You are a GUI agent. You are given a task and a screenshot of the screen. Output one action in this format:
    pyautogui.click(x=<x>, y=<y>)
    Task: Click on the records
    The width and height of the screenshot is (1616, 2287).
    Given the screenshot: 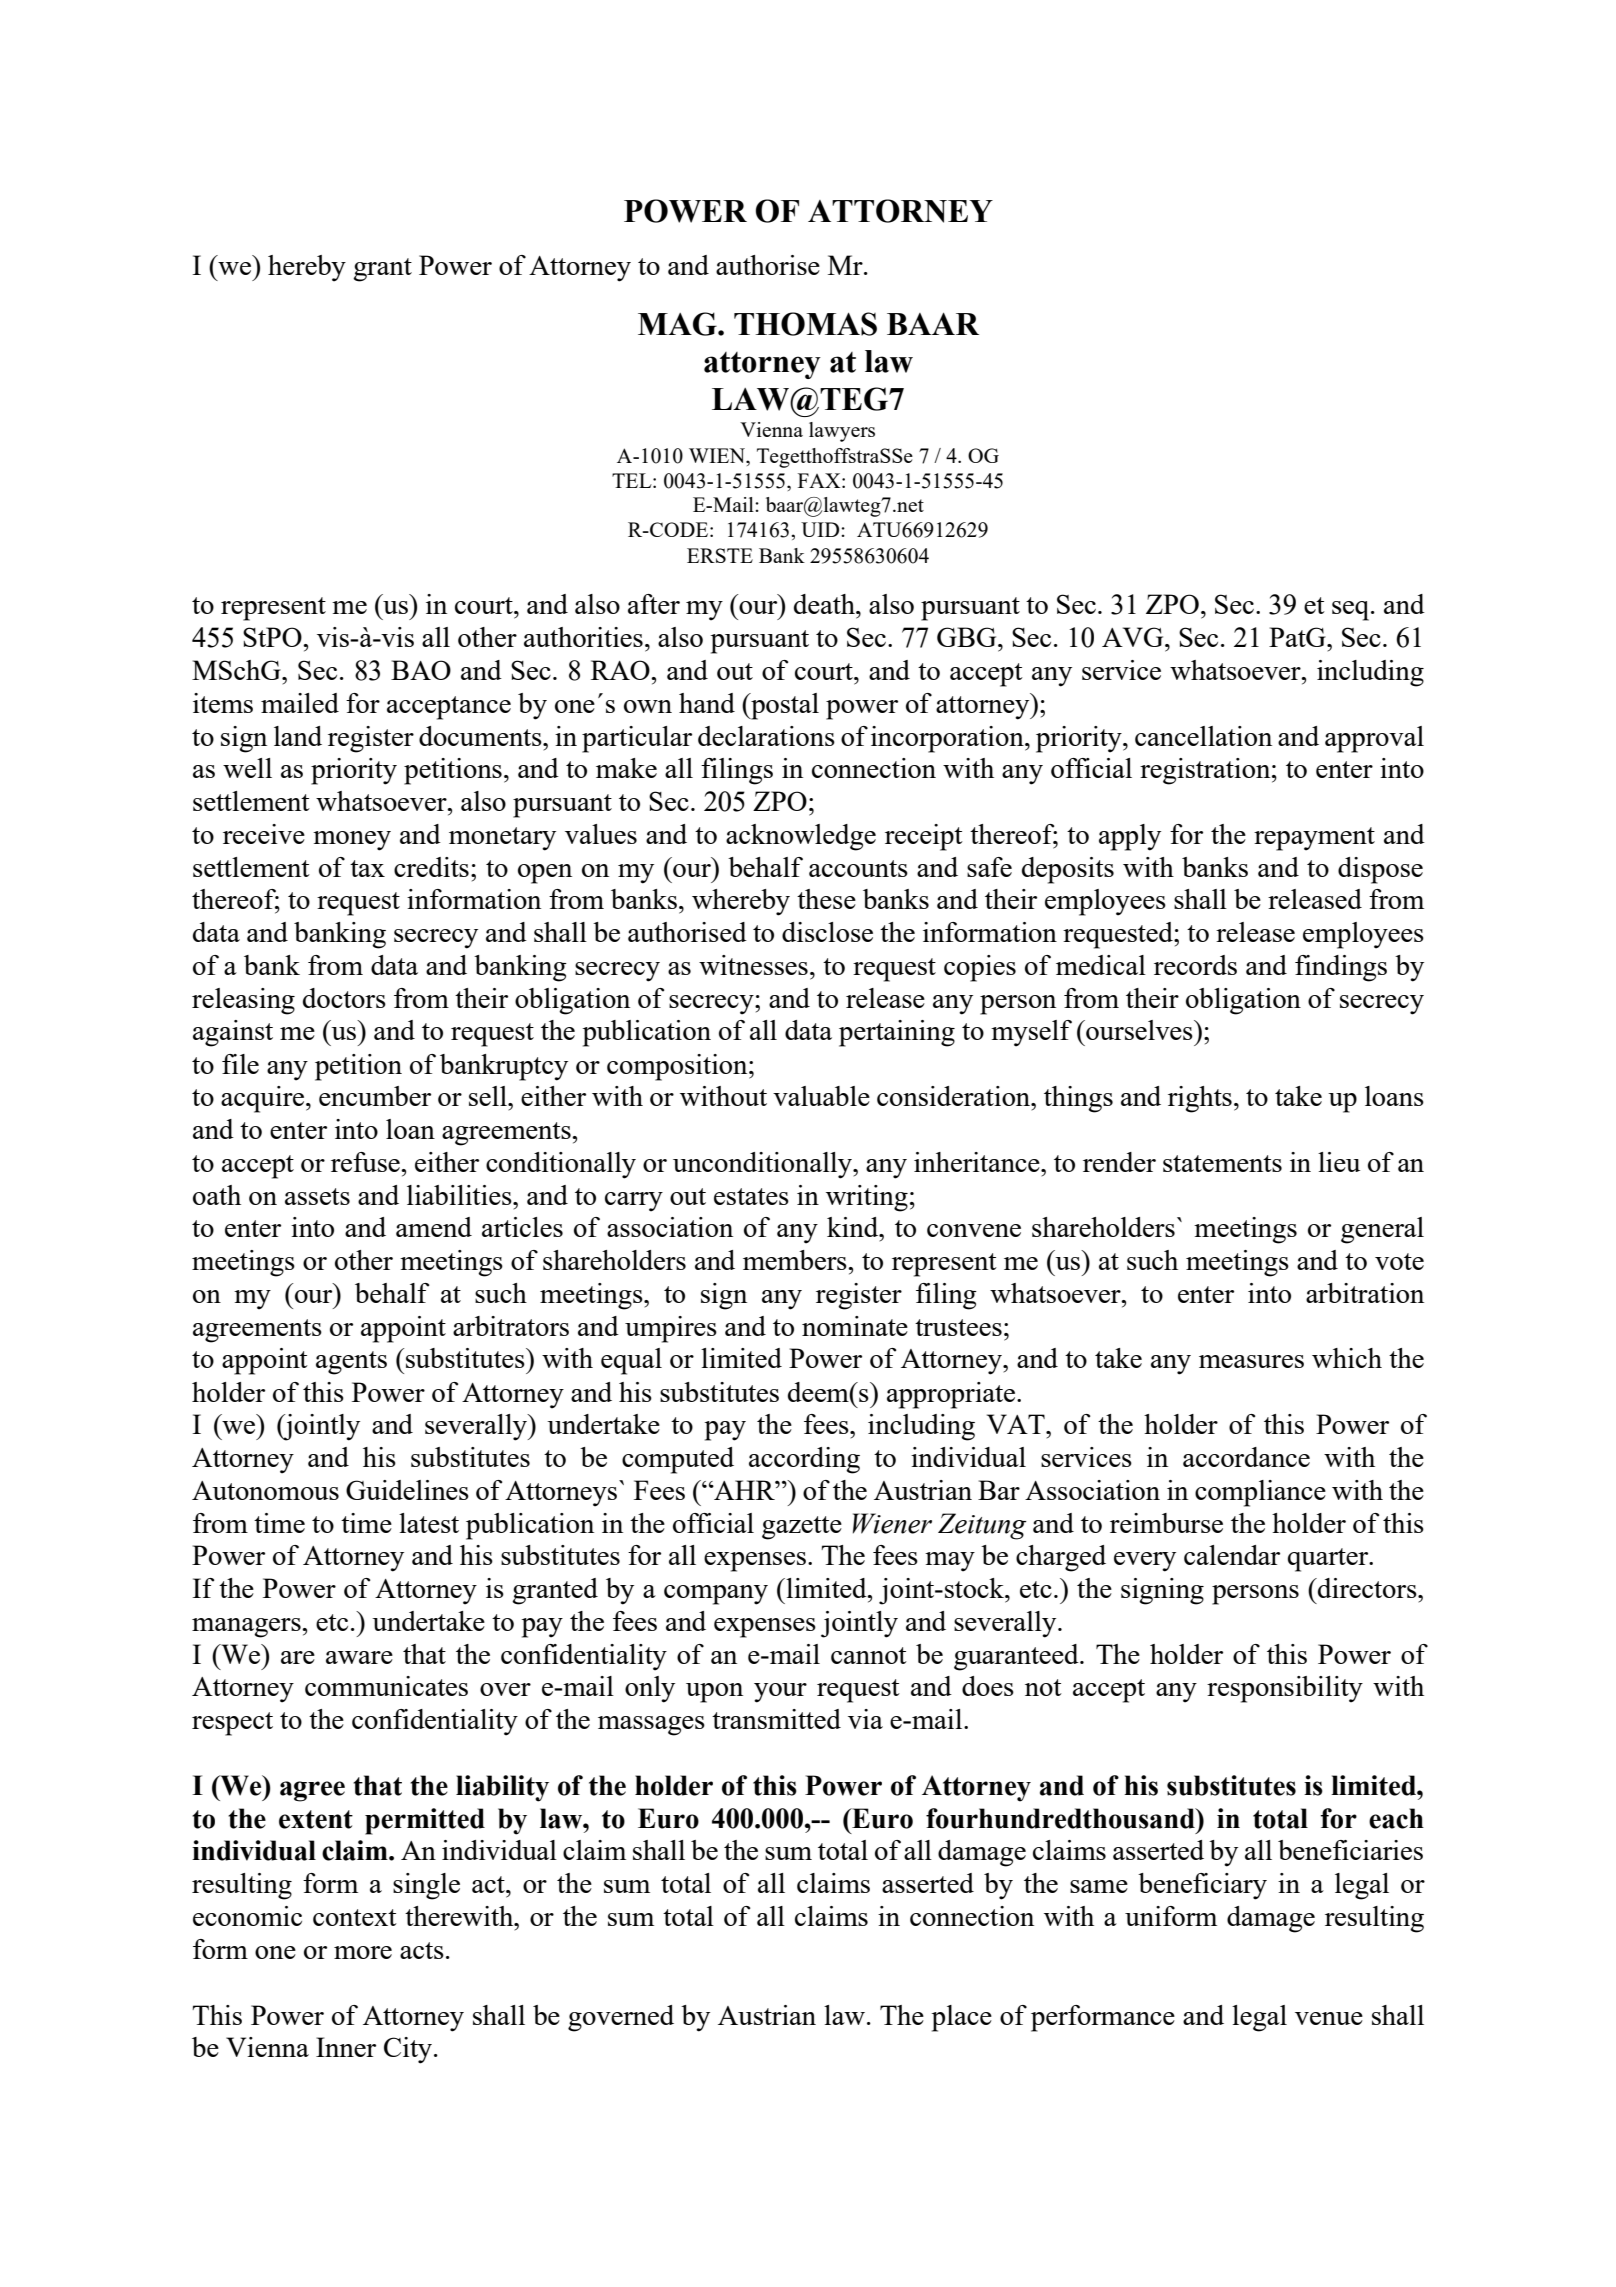 What is the action you would take?
    pyautogui.click(x=1195, y=965)
